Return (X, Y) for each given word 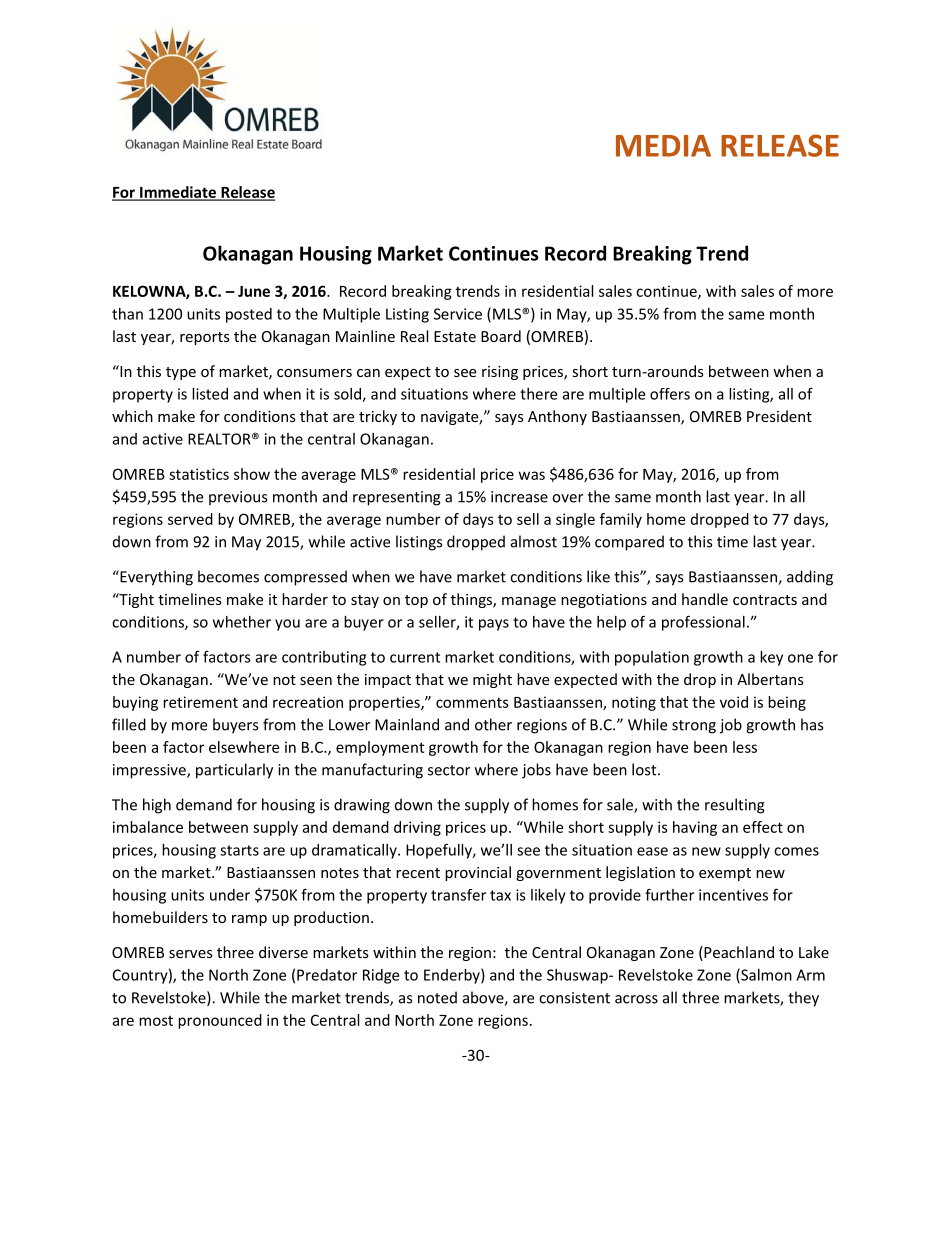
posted (249, 315)
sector (449, 770)
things (472, 600)
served (190, 519)
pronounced (220, 1021)
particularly (234, 771)
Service (458, 314)
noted (437, 997)
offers (670, 394)
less (745, 747)
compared (629, 543)
